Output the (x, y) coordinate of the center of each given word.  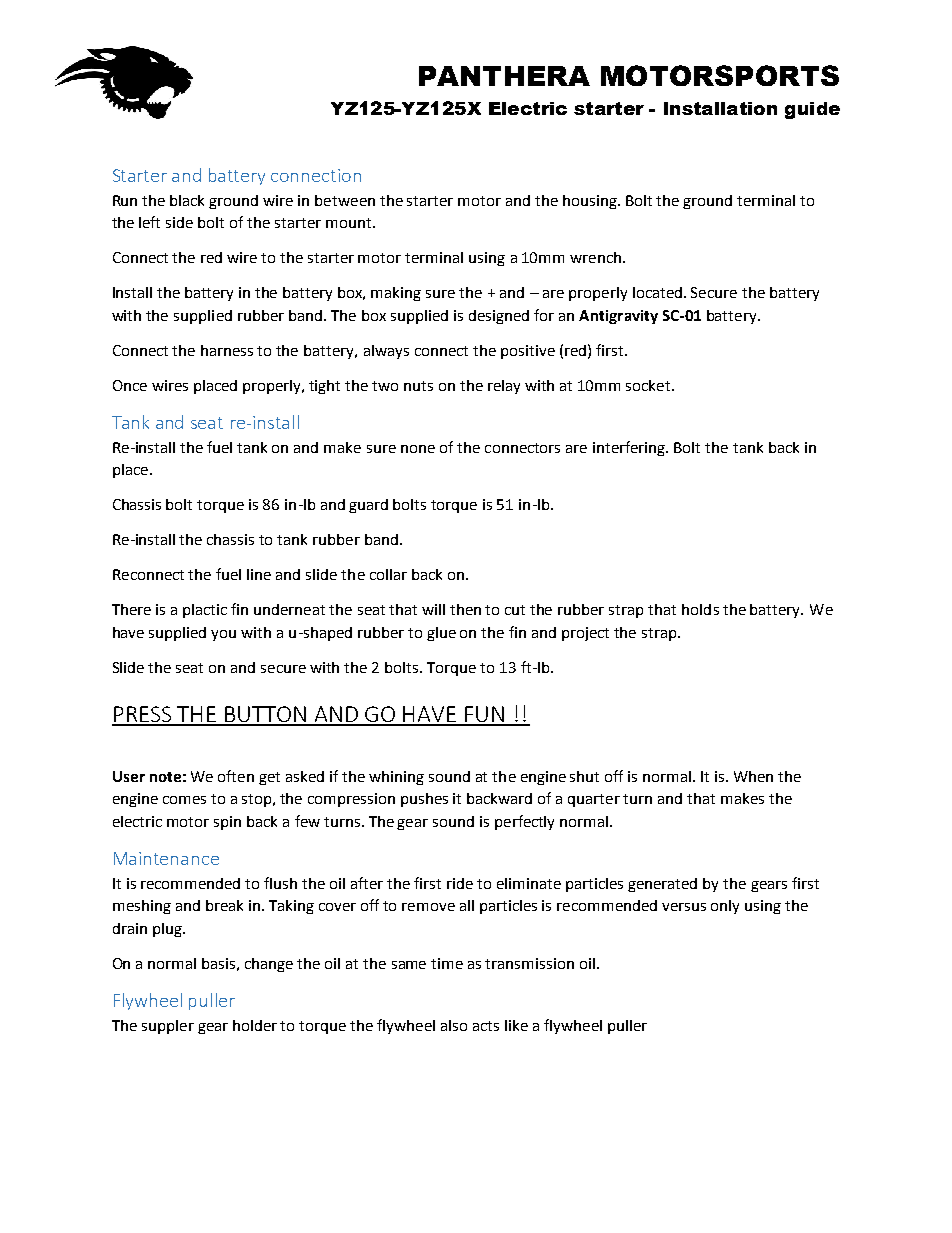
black (187, 200)
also (454, 1025)
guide (812, 110)
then (465, 609)
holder (255, 1025)
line (259, 574)
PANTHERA (504, 76)
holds (700, 609)
